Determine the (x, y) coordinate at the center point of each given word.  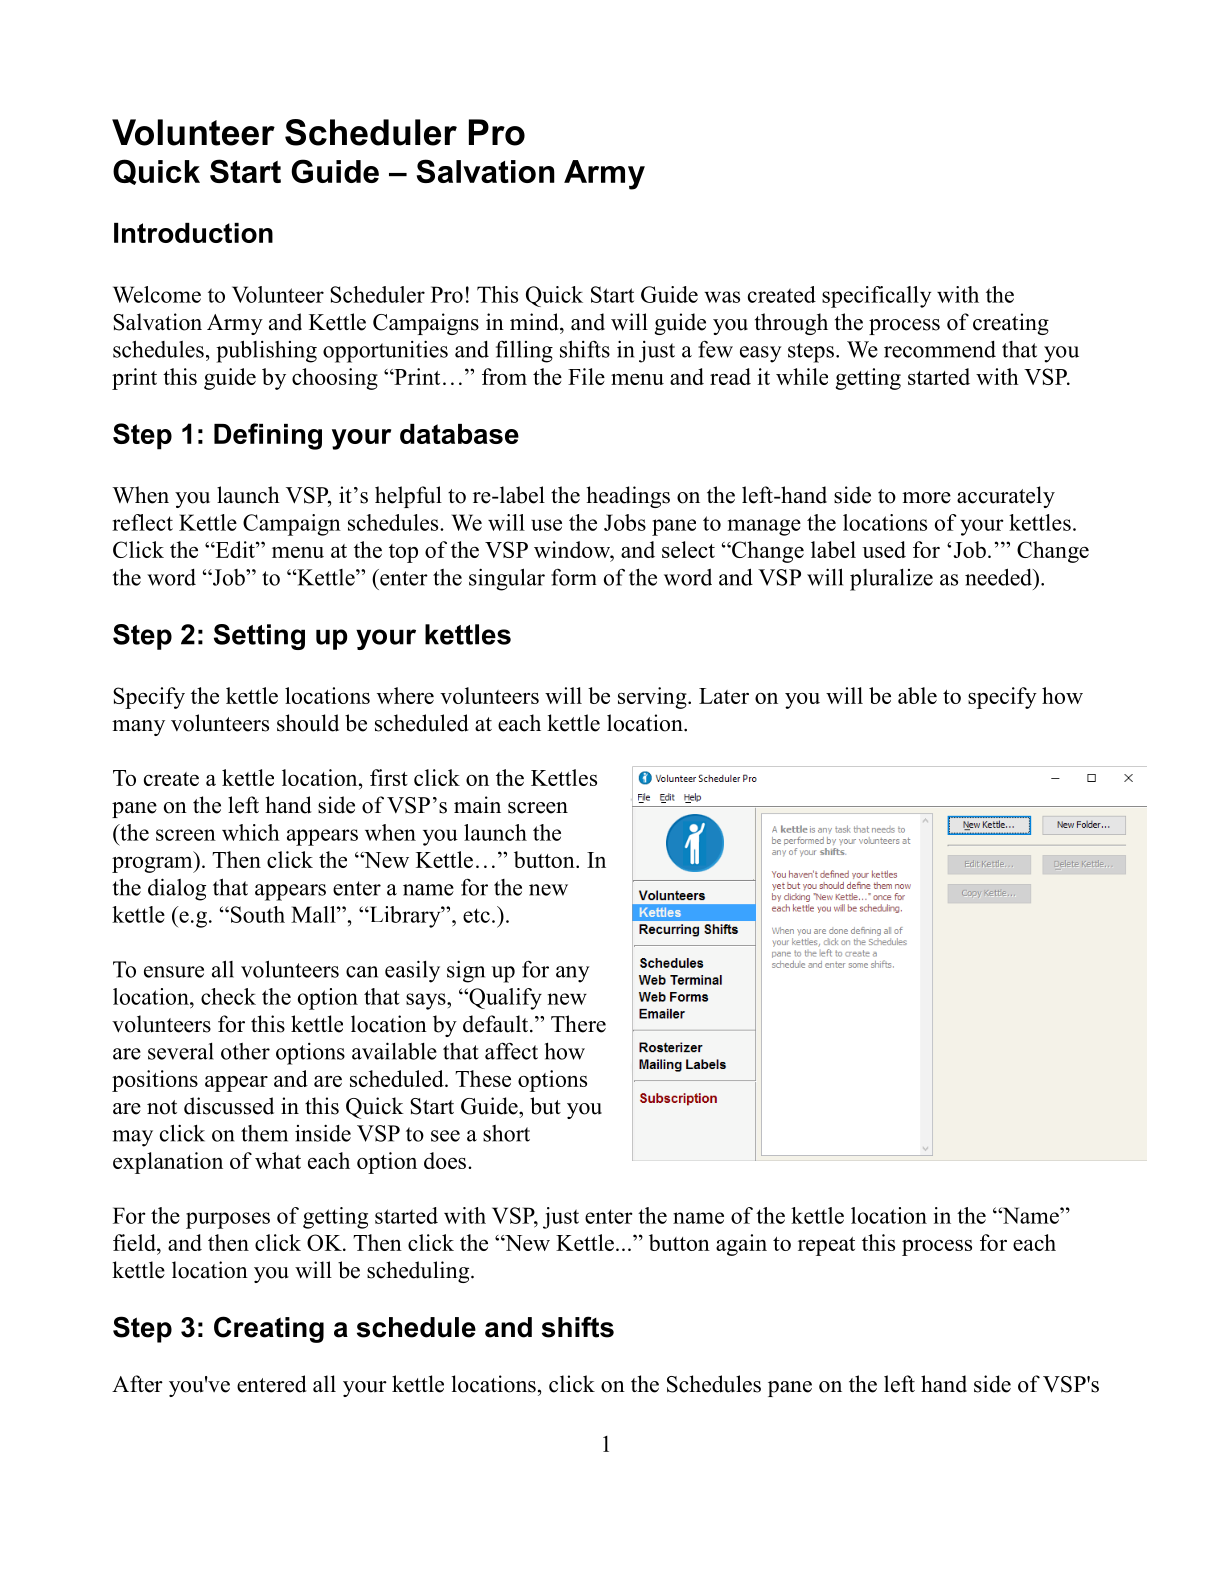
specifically (876, 297)
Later (724, 696)
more (926, 498)
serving (653, 698)
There (578, 1024)
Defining (268, 436)
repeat (826, 1246)
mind (535, 322)
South (258, 914)
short (506, 1133)
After (137, 1384)
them (264, 1133)
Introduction (193, 233)
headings (628, 497)
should (308, 723)
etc (476, 915)
